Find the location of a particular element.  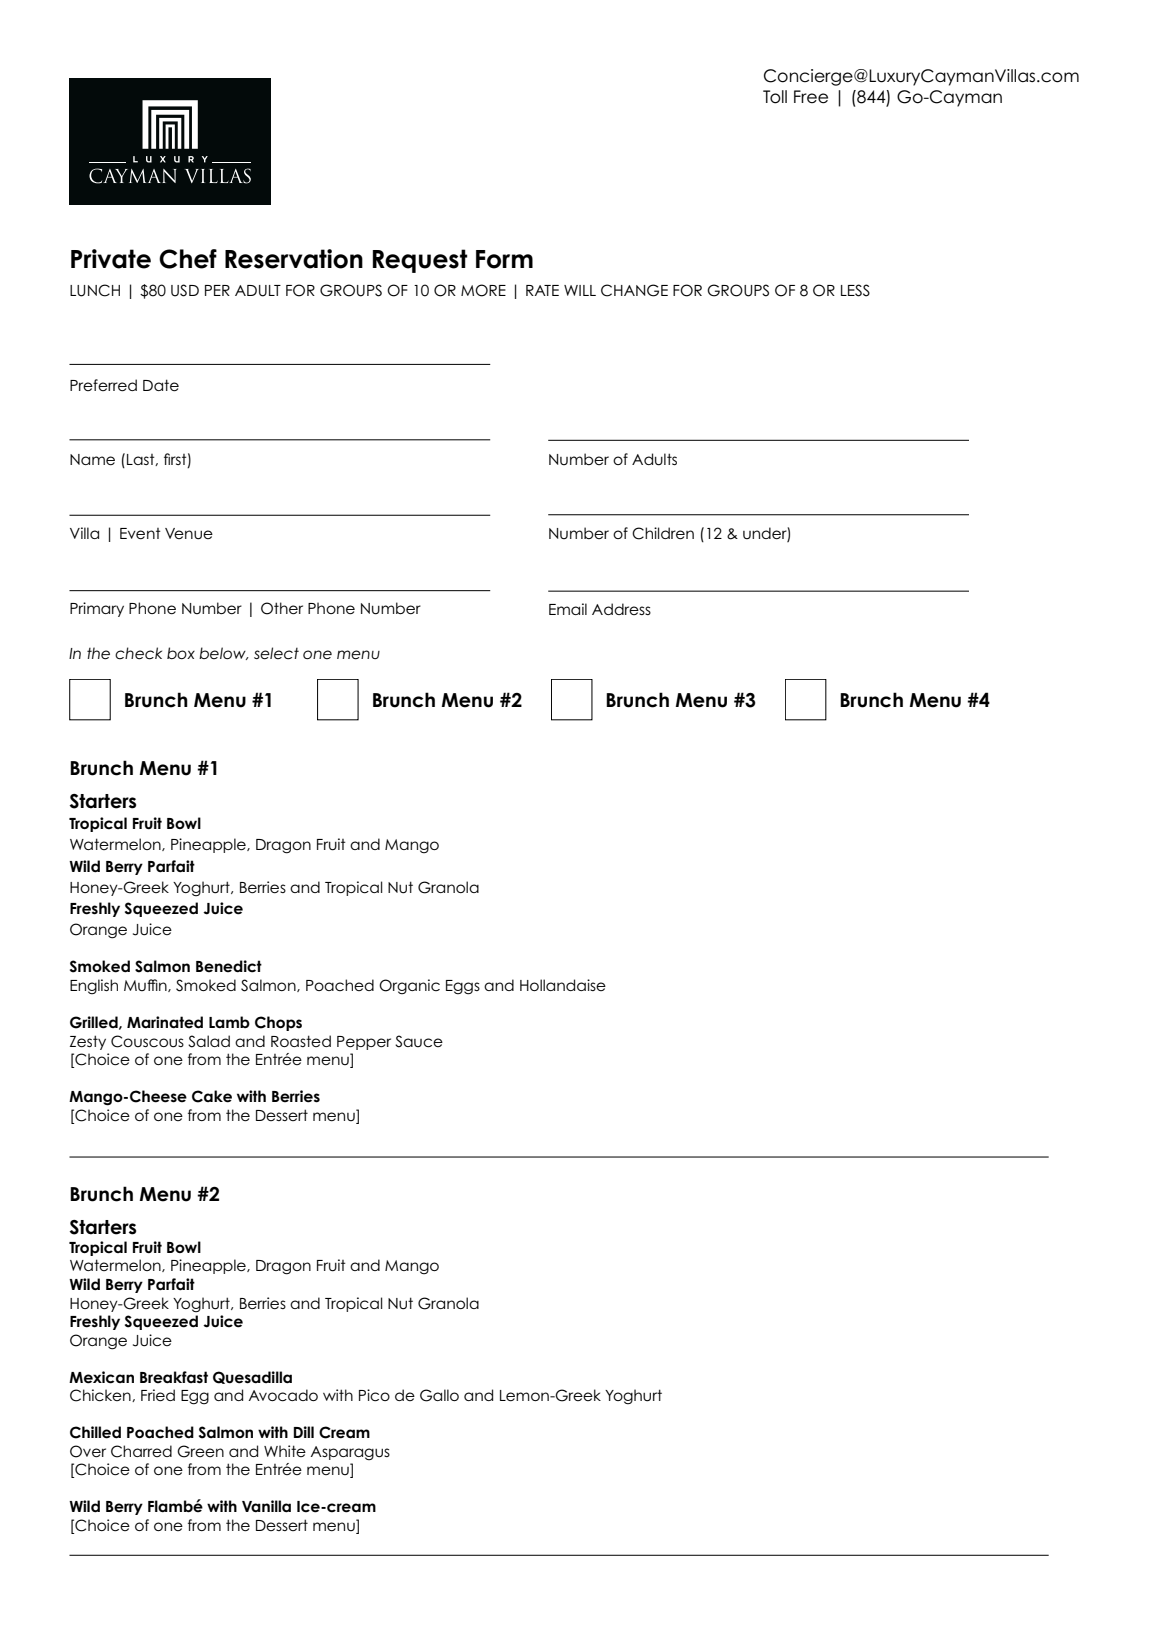

box is located at coordinates (181, 653).
